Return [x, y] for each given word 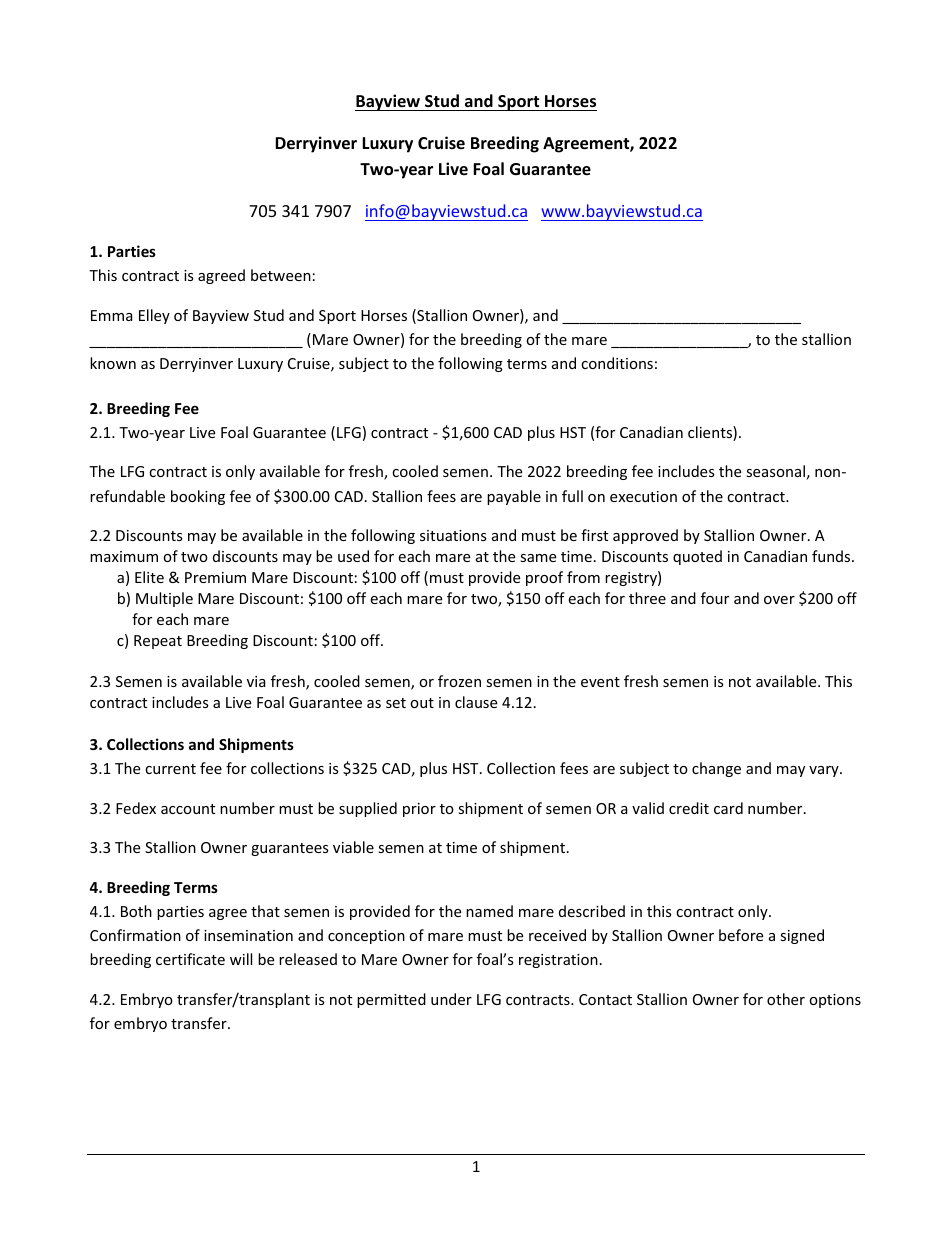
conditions [617, 363]
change [716, 769]
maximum [124, 556]
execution [643, 496]
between [281, 275]
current [170, 769]
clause [476, 702]
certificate [190, 959]
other [786, 999]
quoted [697, 557]
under [451, 999]
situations [453, 535]
